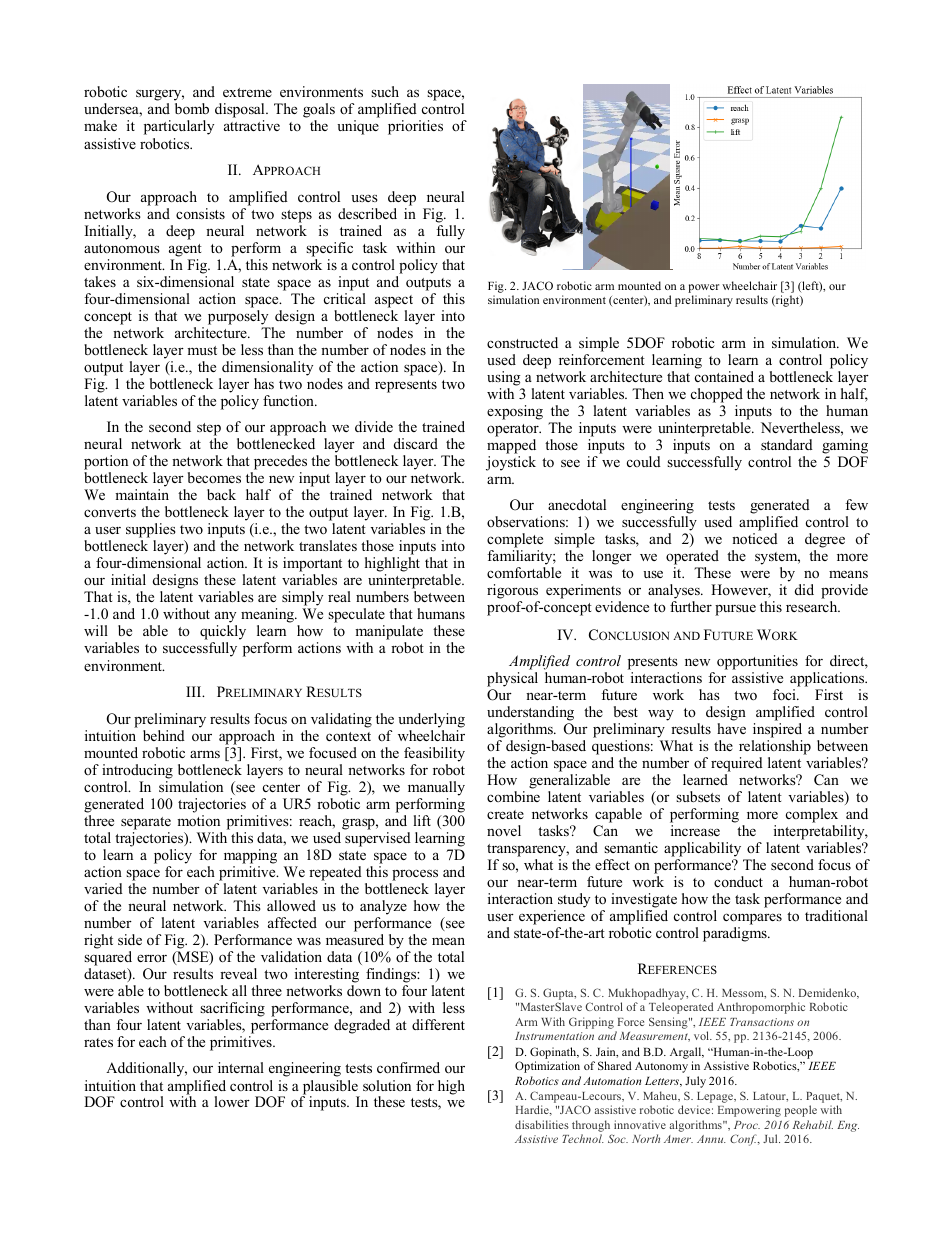  What do you see at coordinates (724, 376) in the screenshot?
I see `contained` at bounding box center [724, 376].
